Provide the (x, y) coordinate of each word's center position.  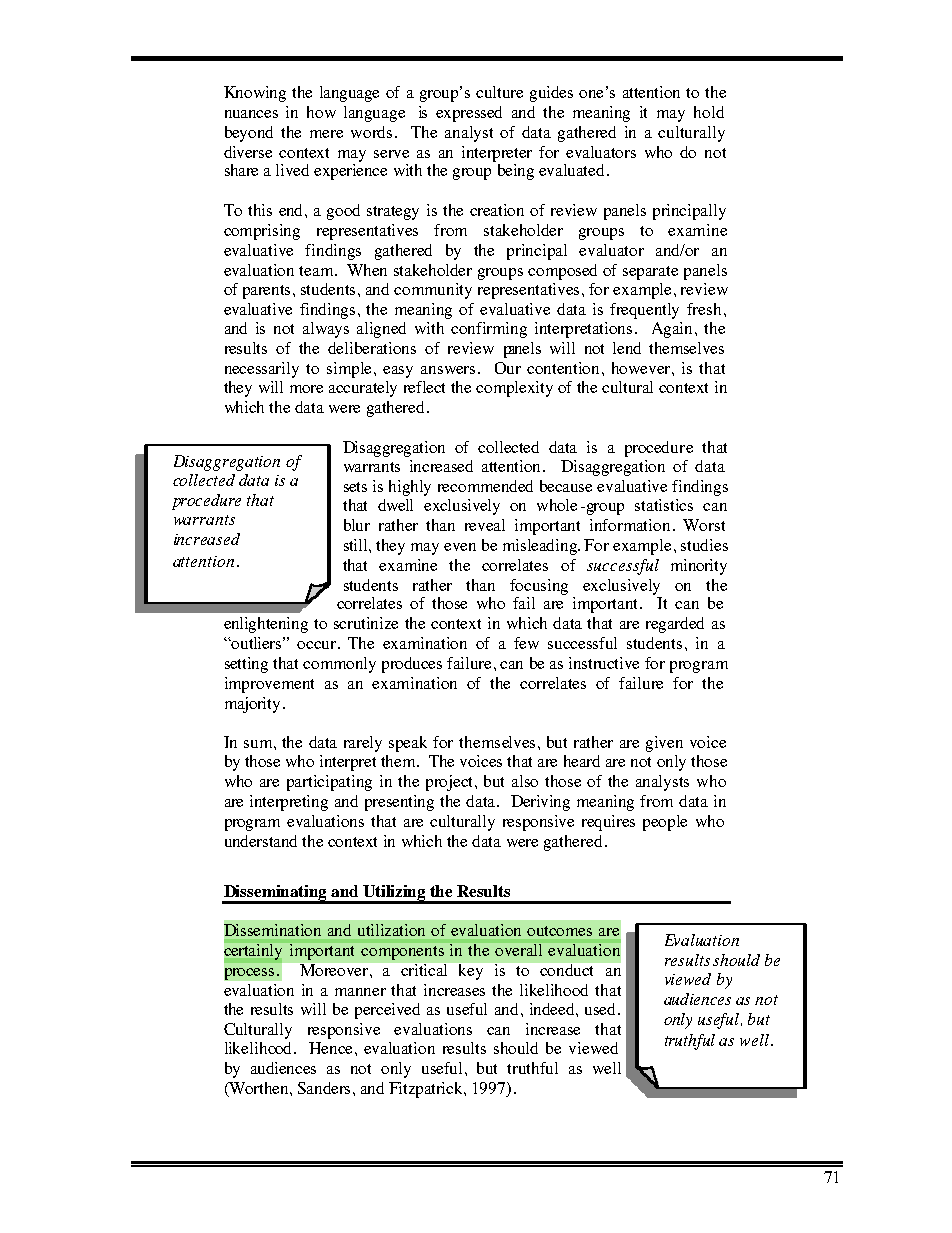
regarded (675, 625)
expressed (469, 114)
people (665, 823)
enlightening (266, 625)
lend (627, 348)
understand (261, 841)
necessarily (262, 370)
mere (326, 134)
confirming (489, 330)
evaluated (573, 170)
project (451, 783)
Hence (332, 1048)
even (460, 547)
